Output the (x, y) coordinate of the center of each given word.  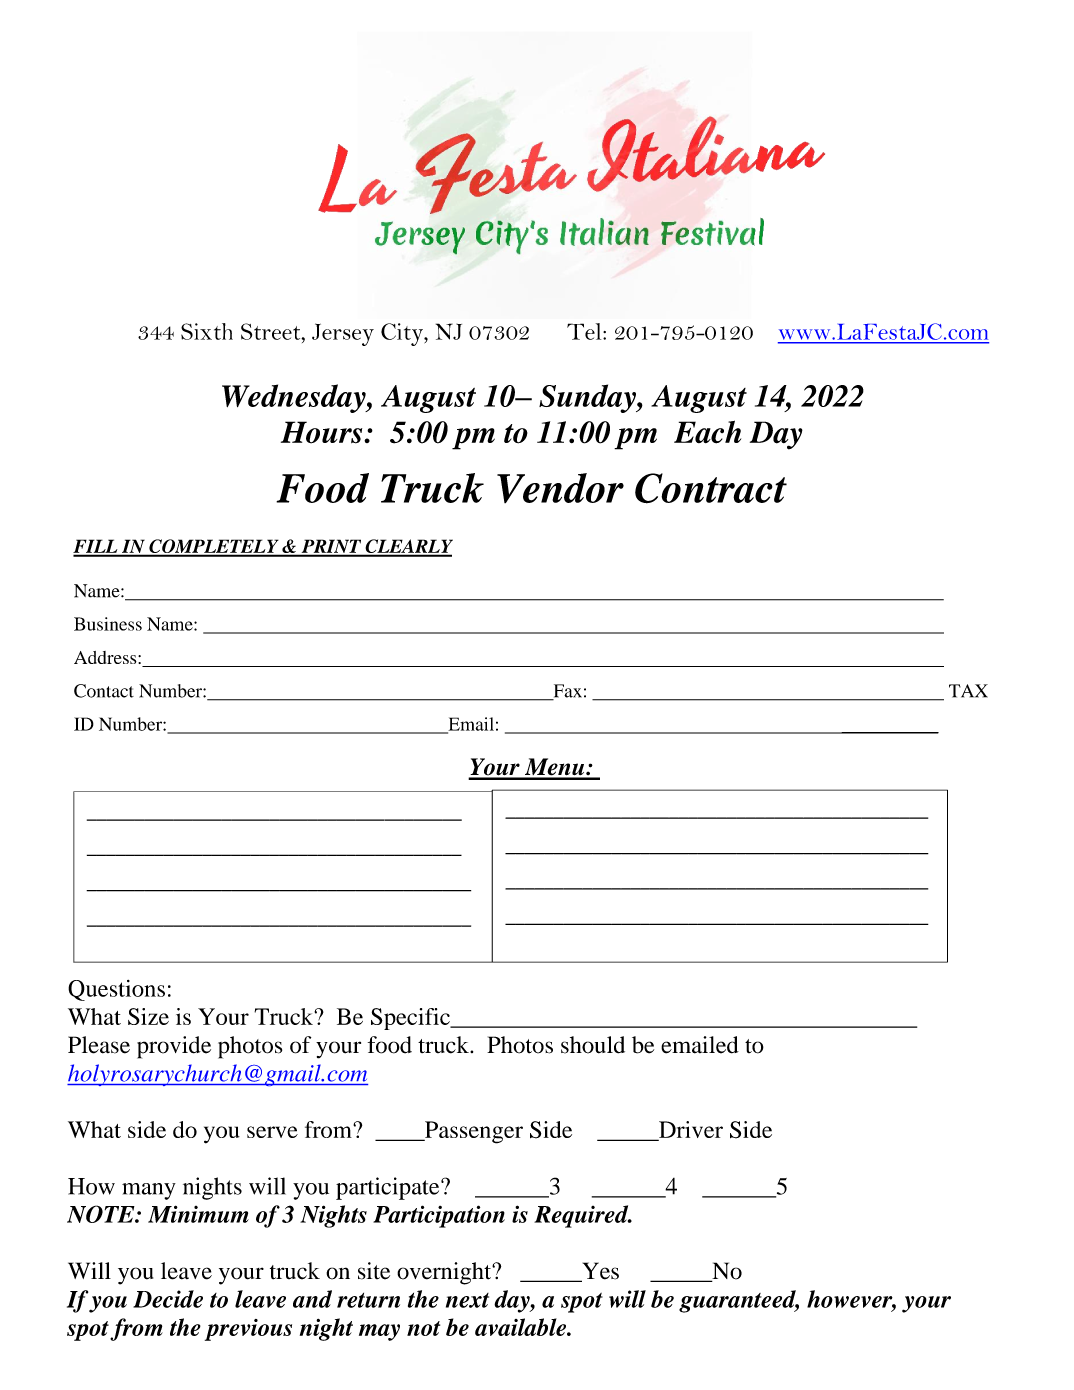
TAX (968, 691)
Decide (168, 1299)
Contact (104, 691)
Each (707, 432)
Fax (566, 692)
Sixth (207, 331)
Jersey (343, 334)
